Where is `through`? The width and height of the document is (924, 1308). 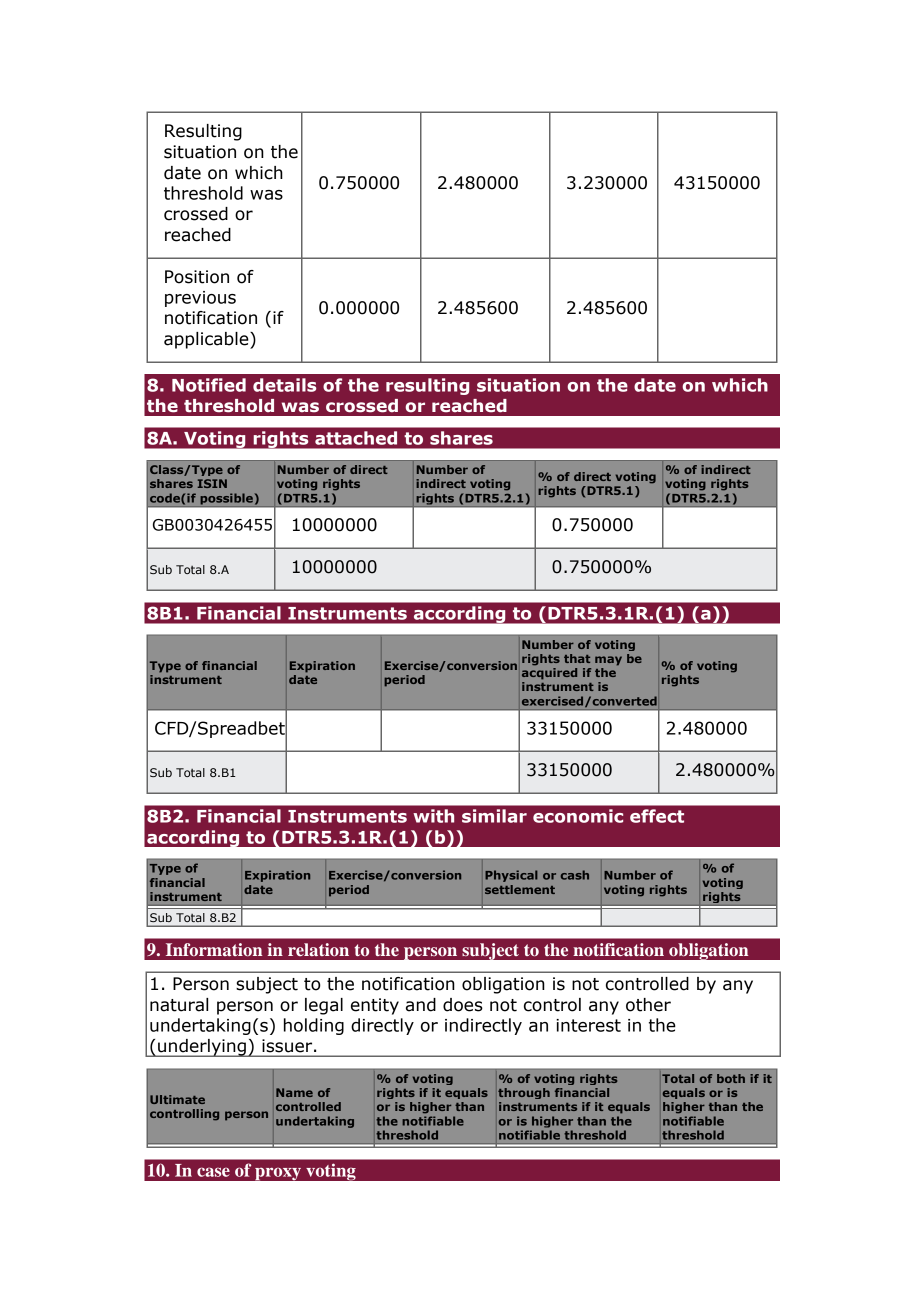 through is located at coordinates (524, 1093).
